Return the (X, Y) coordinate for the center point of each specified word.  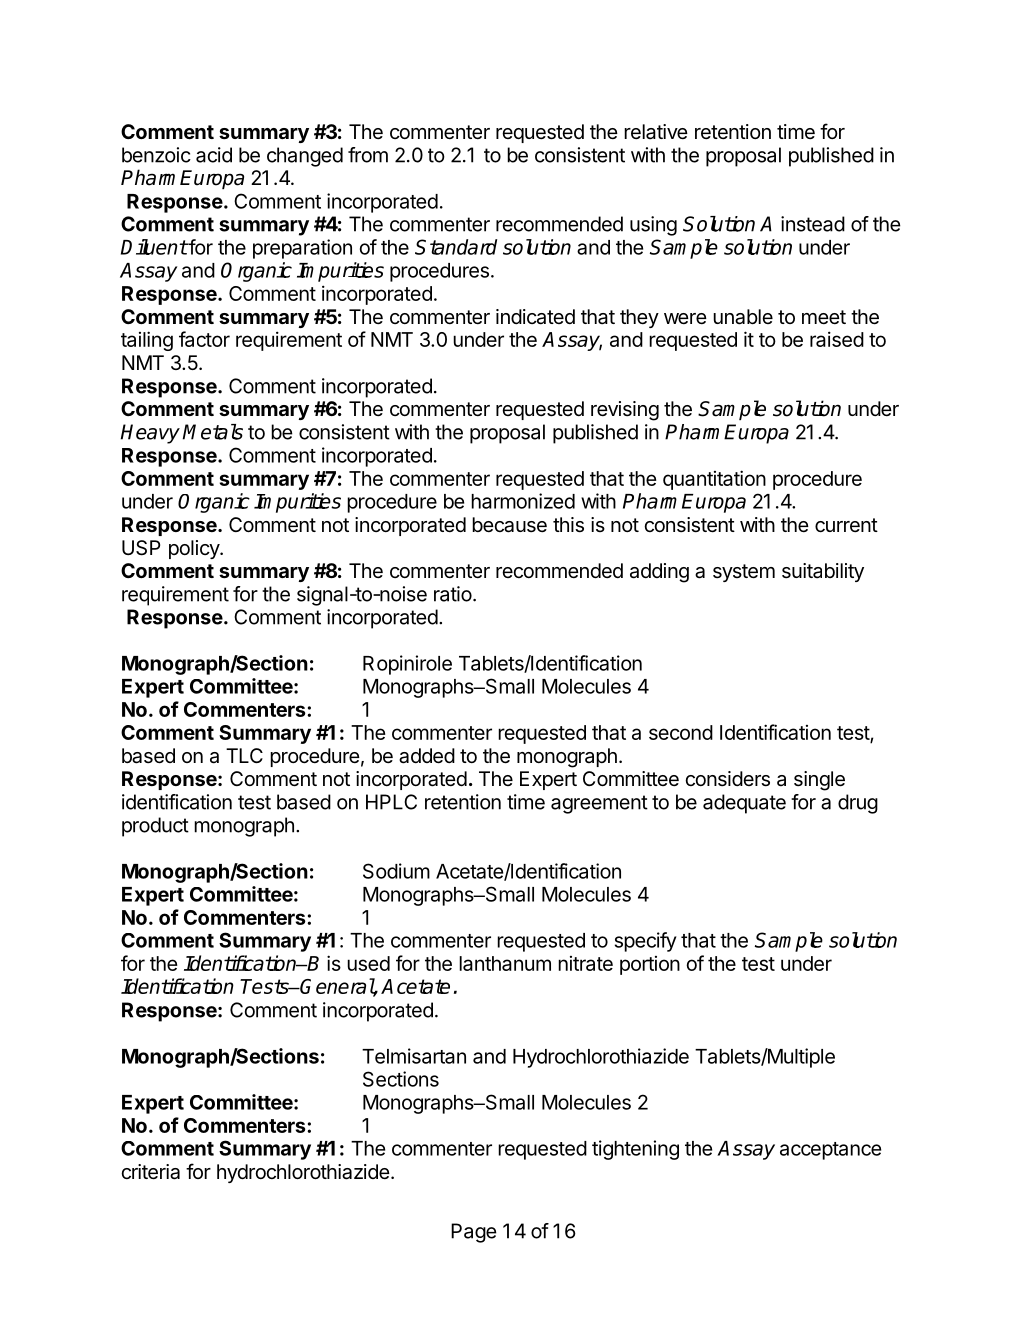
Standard (456, 247)
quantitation (714, 480)
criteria (150, 1172)
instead (813, 224)
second (681, 732)
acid (214, 155)
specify (646, 942)
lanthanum (505, 963)
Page (474, 1233)
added (427, 756)
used (368, 963)
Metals (213, 432)
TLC (244, 755)
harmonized (523, 501)
